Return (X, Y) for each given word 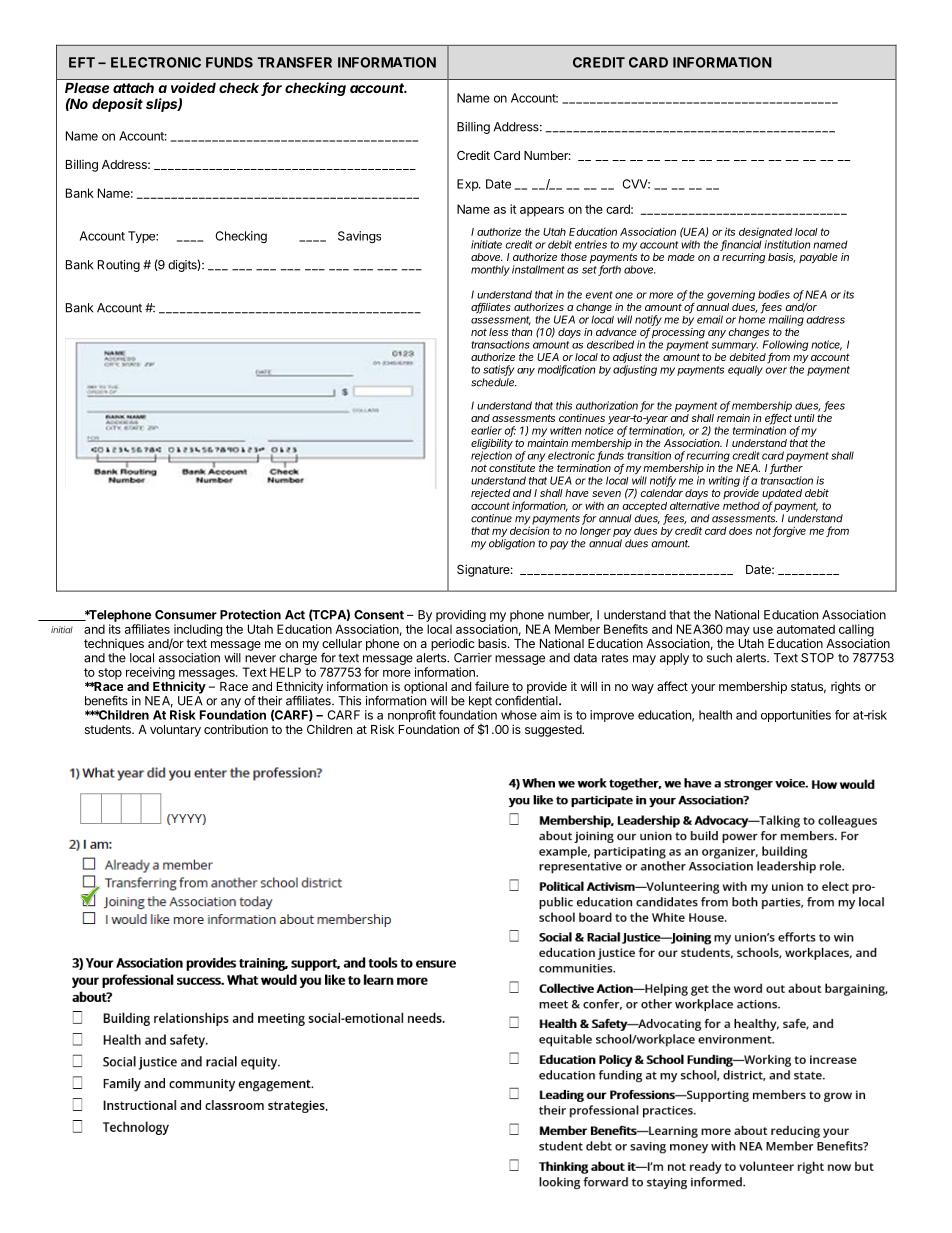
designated (766, 234)
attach (133, 87)
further (786, 469)
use (763, 630)
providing (461, 617)
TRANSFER (294, 62)
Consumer (186, 615)
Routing (119, 266)
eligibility (492, 445)
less (498, 332)
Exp (468, 185)
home (751, 318)
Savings (359, 237)
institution (787, 244)
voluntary (175, 731)
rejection (491, 455)
